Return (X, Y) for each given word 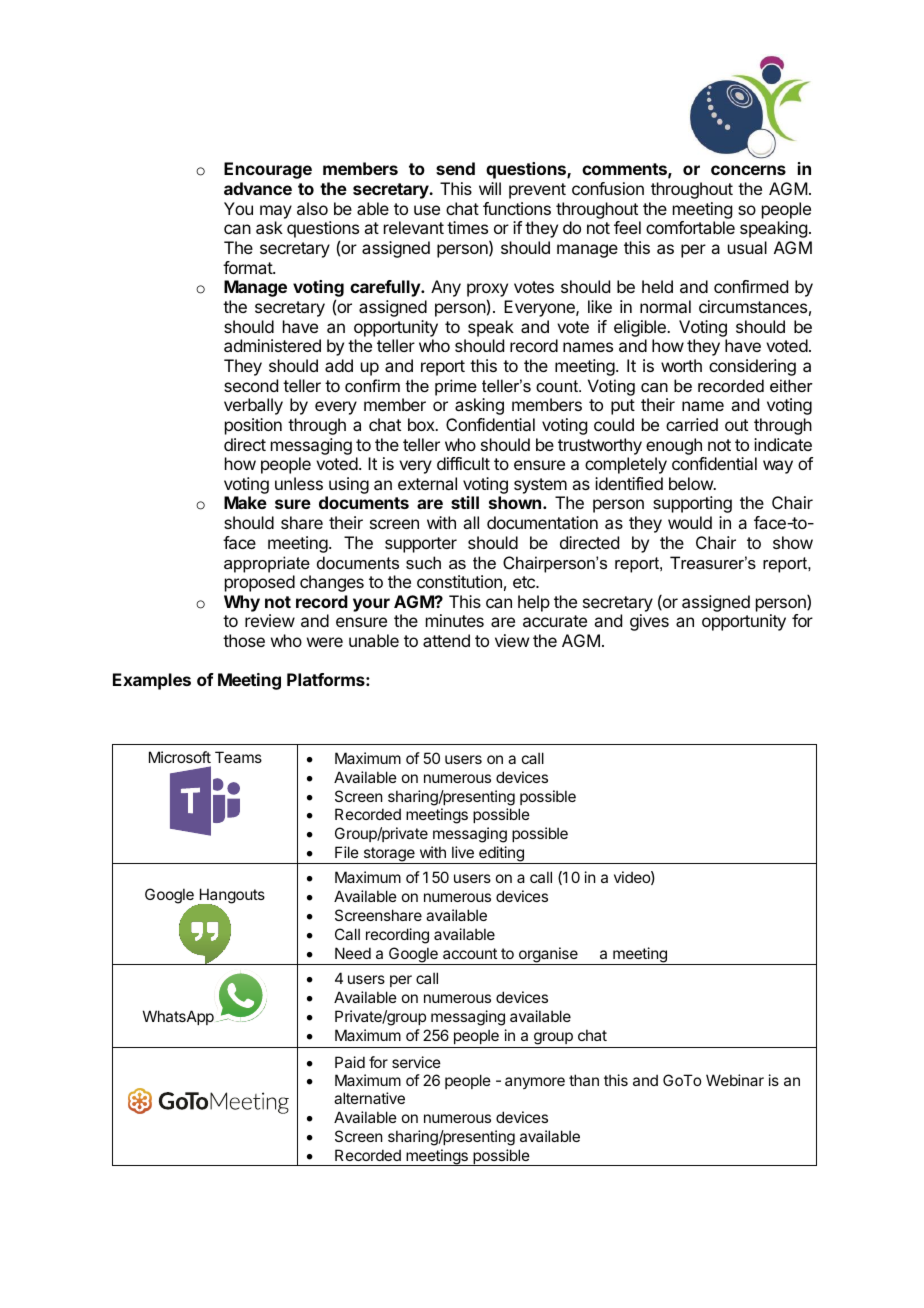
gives (649, 622)
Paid (350, 1062)
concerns (748, 170)
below (692, 483)
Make (245, 502)
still (465, 502)
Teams (238, 757)
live (463, 852)
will (490, 188)
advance (258, 188)
